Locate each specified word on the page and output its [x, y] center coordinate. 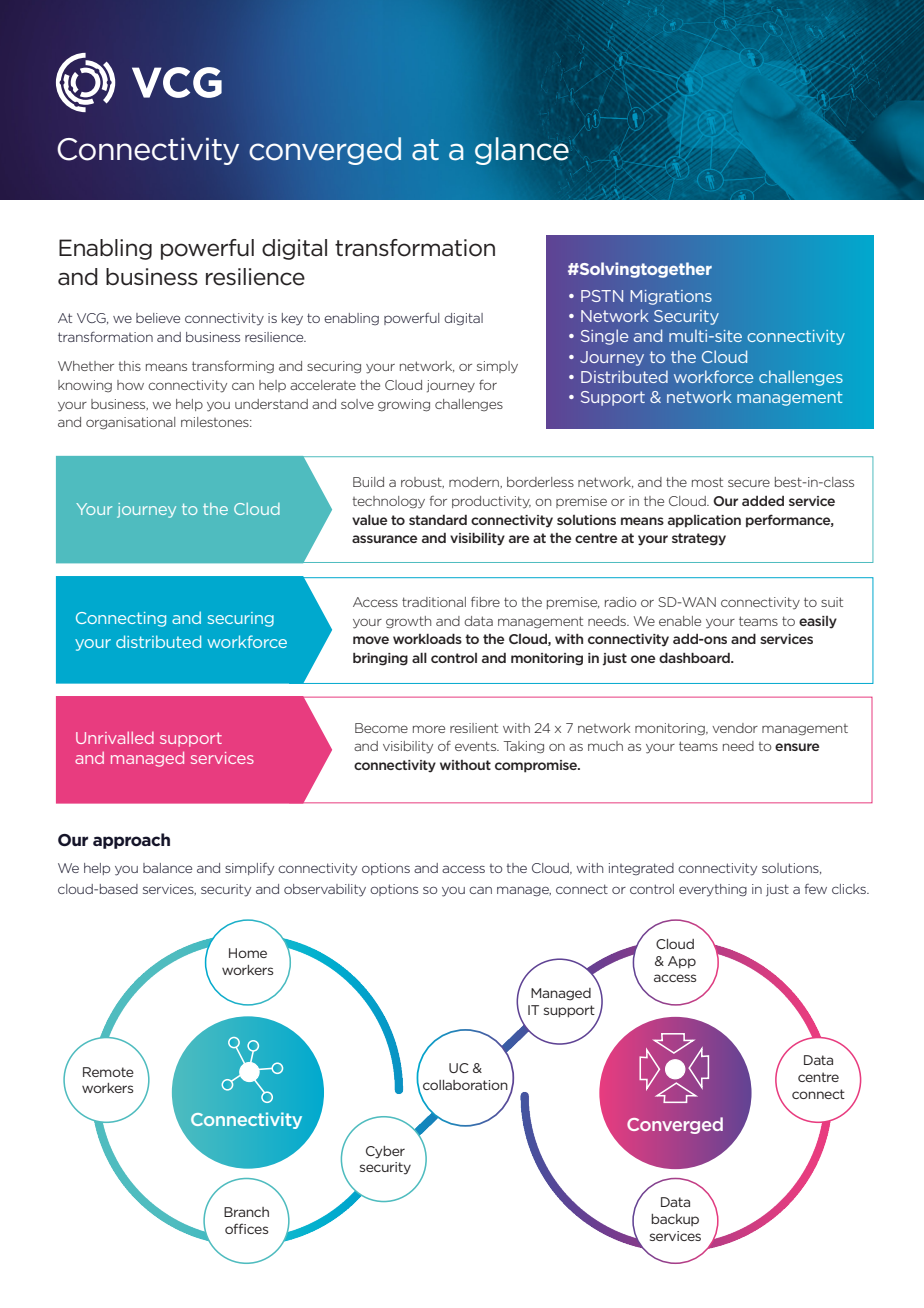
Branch [246, 1212]
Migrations [671, 297]
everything [713, 890]
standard [438, 520]
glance [522, 151]
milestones [216, 422]
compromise [537, 766]
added [763, 501]
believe [158, 318]
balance [167, 868]
